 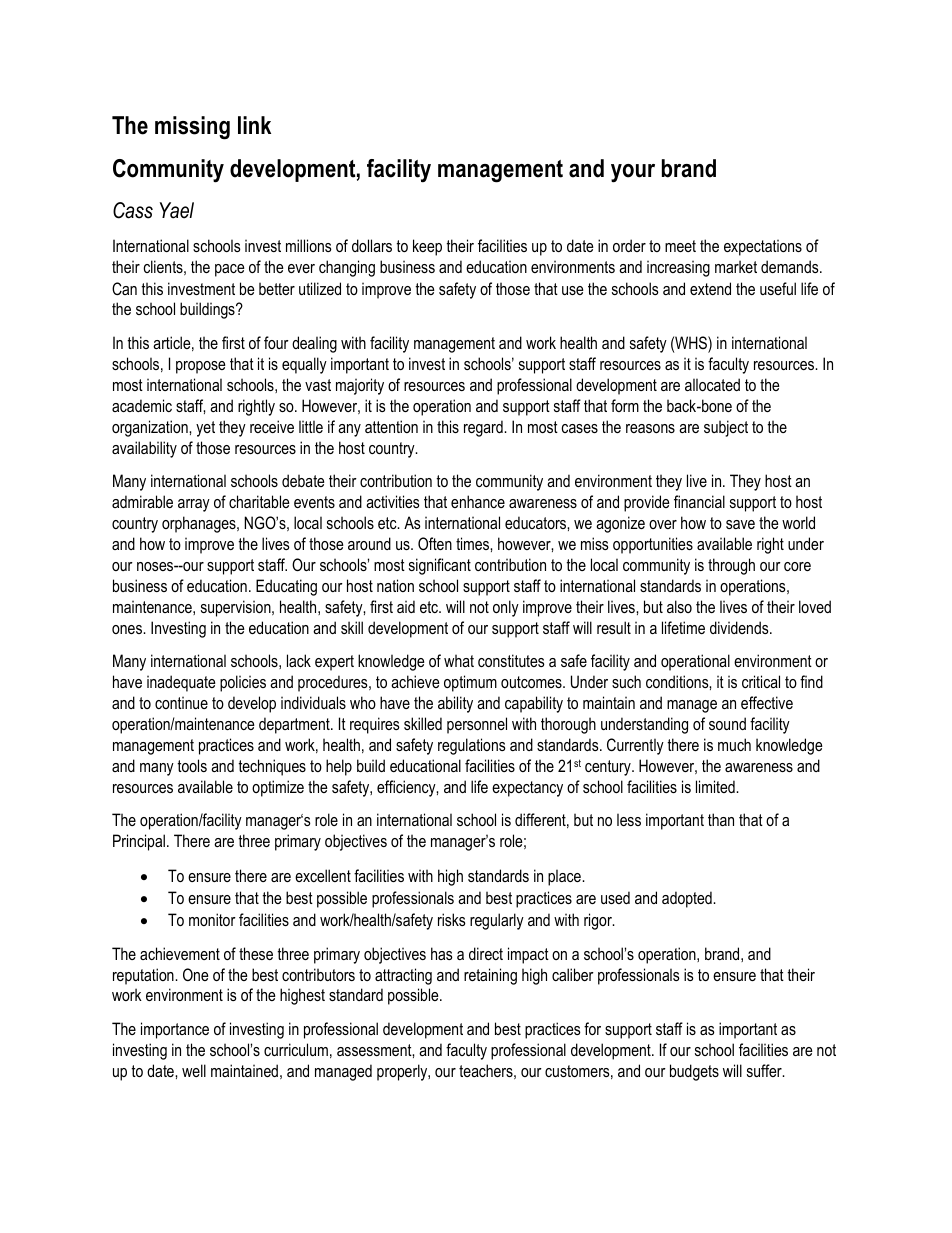 I want to click on link, so click(x=254, y=125).
